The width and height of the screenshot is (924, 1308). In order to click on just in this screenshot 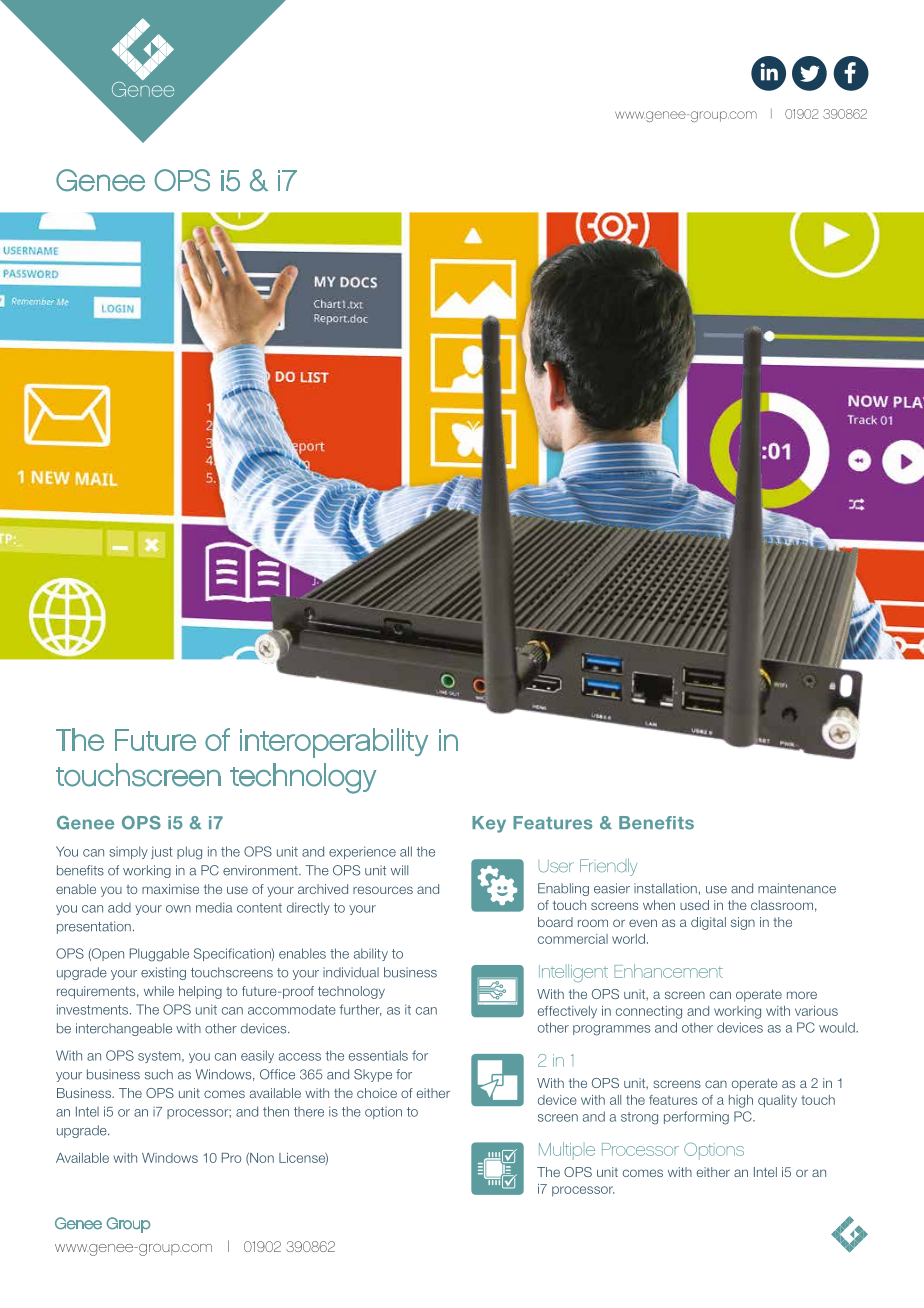, I will do `click(162, 852)`.
